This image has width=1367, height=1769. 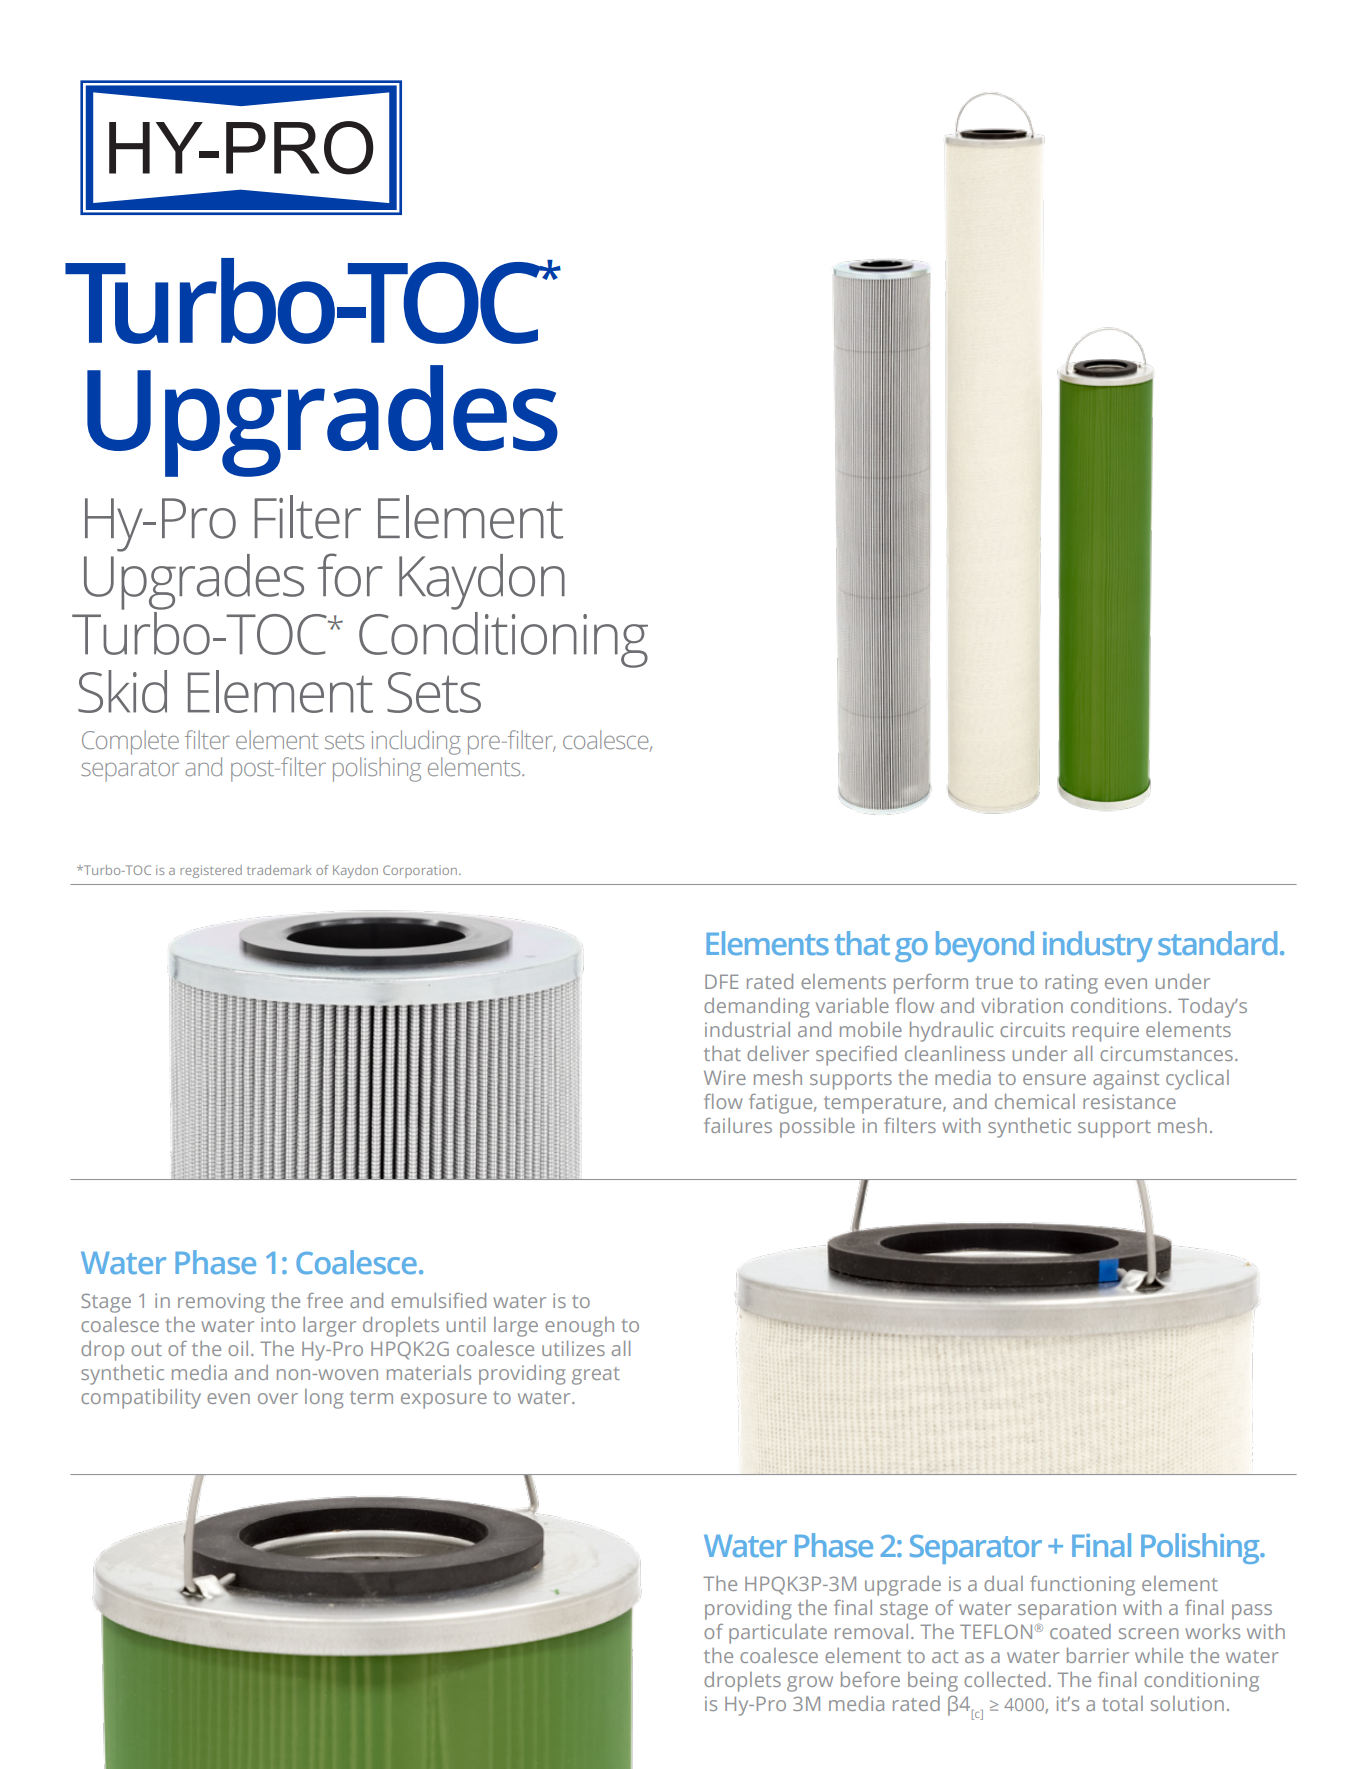 What do you see at coordinates (416, 744) in the image?
I see `including` at bounding box center [416, 744].
